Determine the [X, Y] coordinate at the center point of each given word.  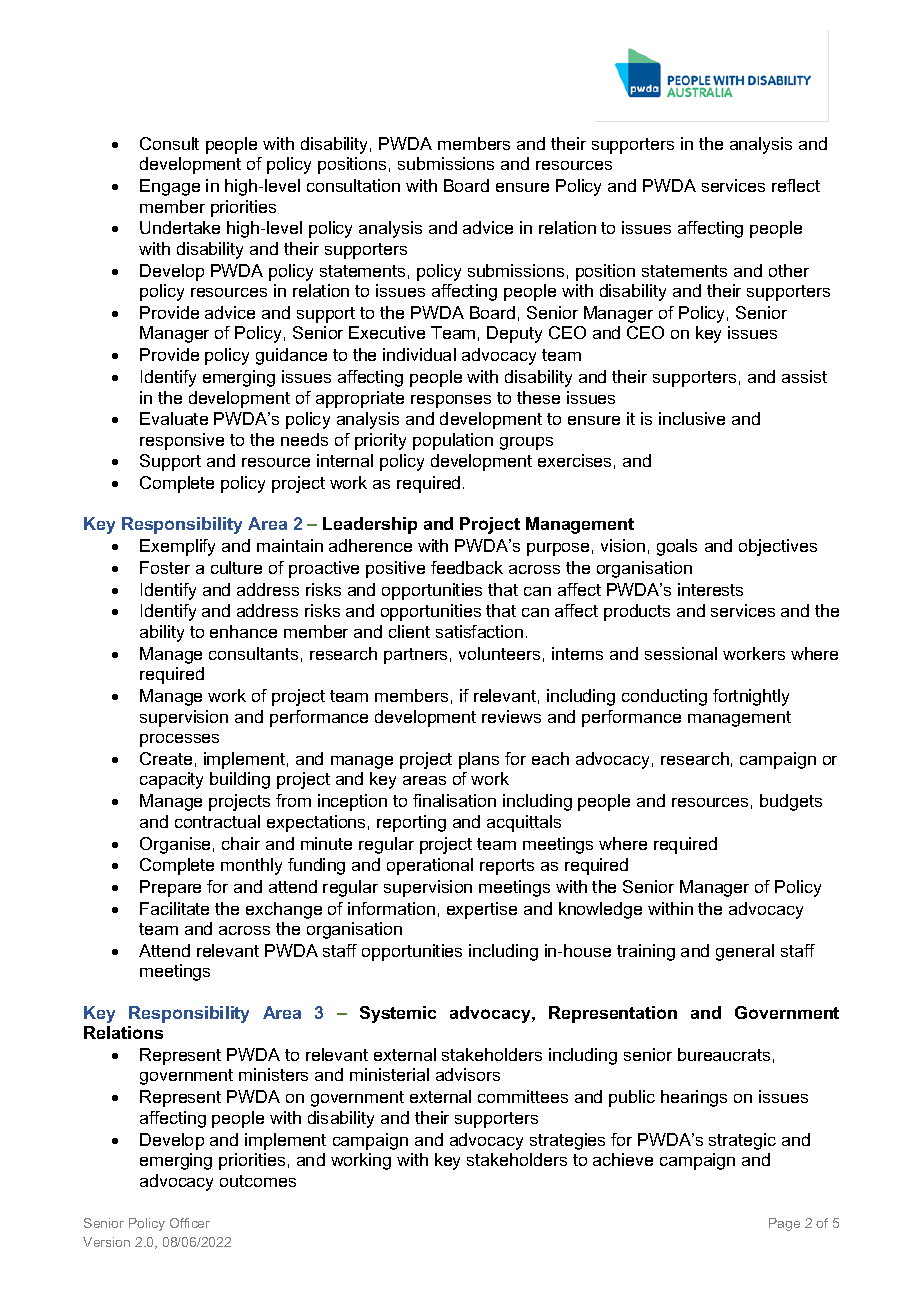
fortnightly [751, 697]
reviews [511, 716]
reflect [796, 185]
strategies [567, 1141]
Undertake [180, 227]
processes [179, 740]
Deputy [514, 334]
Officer [190, 1223]
